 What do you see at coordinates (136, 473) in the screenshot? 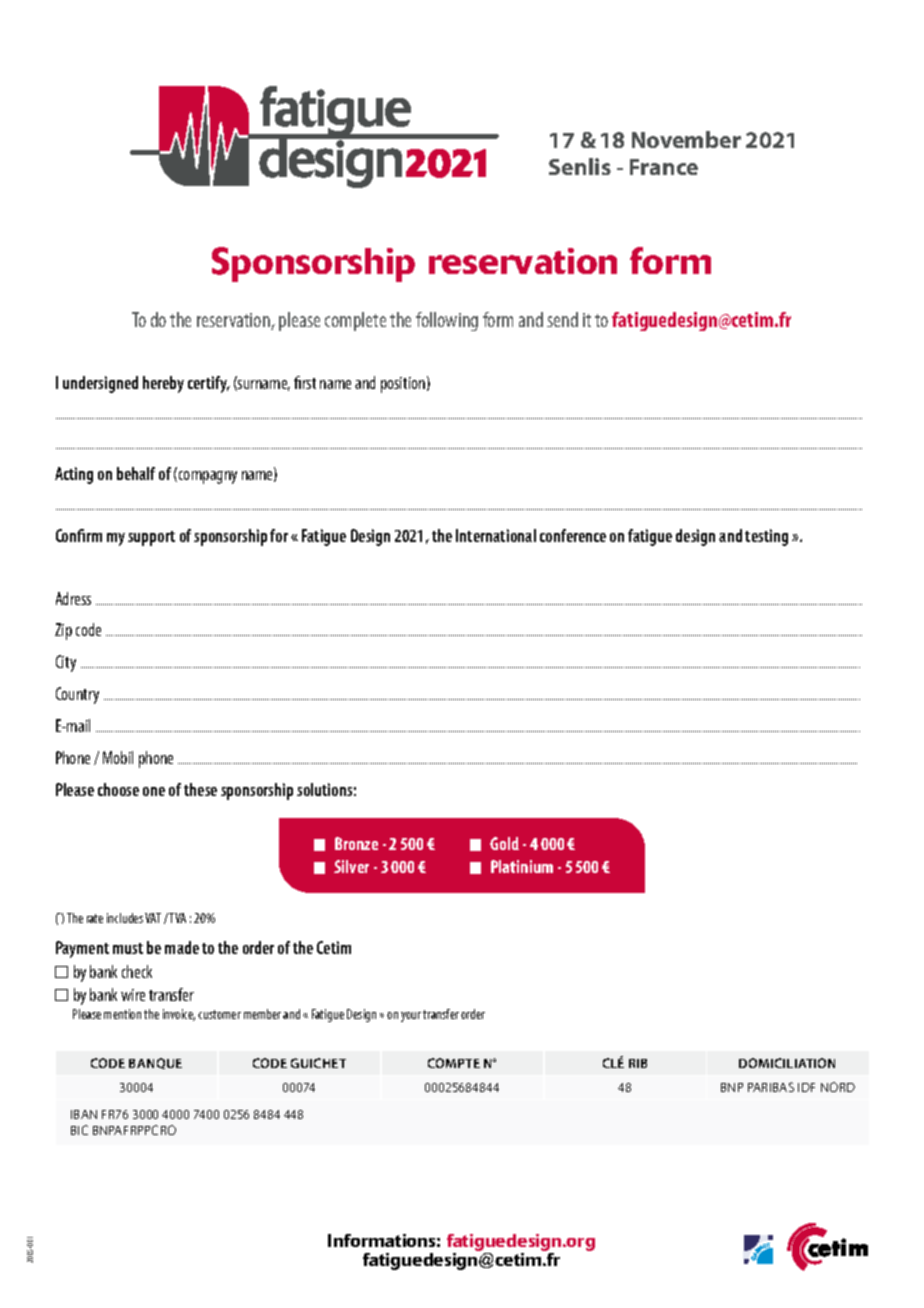
I see `behalf` at bounding box center [136, 473].
